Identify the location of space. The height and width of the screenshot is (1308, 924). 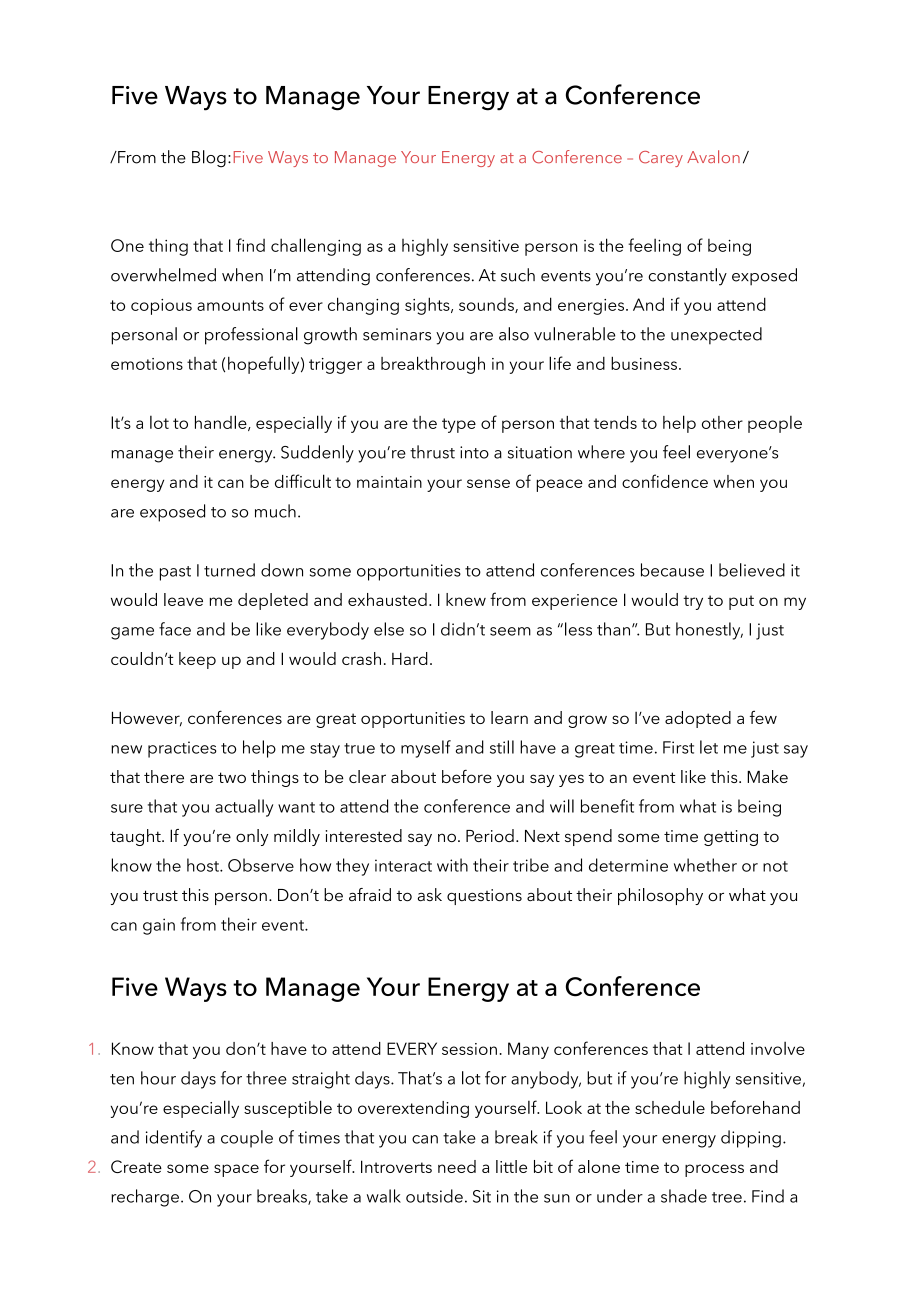
(236, 1170).
